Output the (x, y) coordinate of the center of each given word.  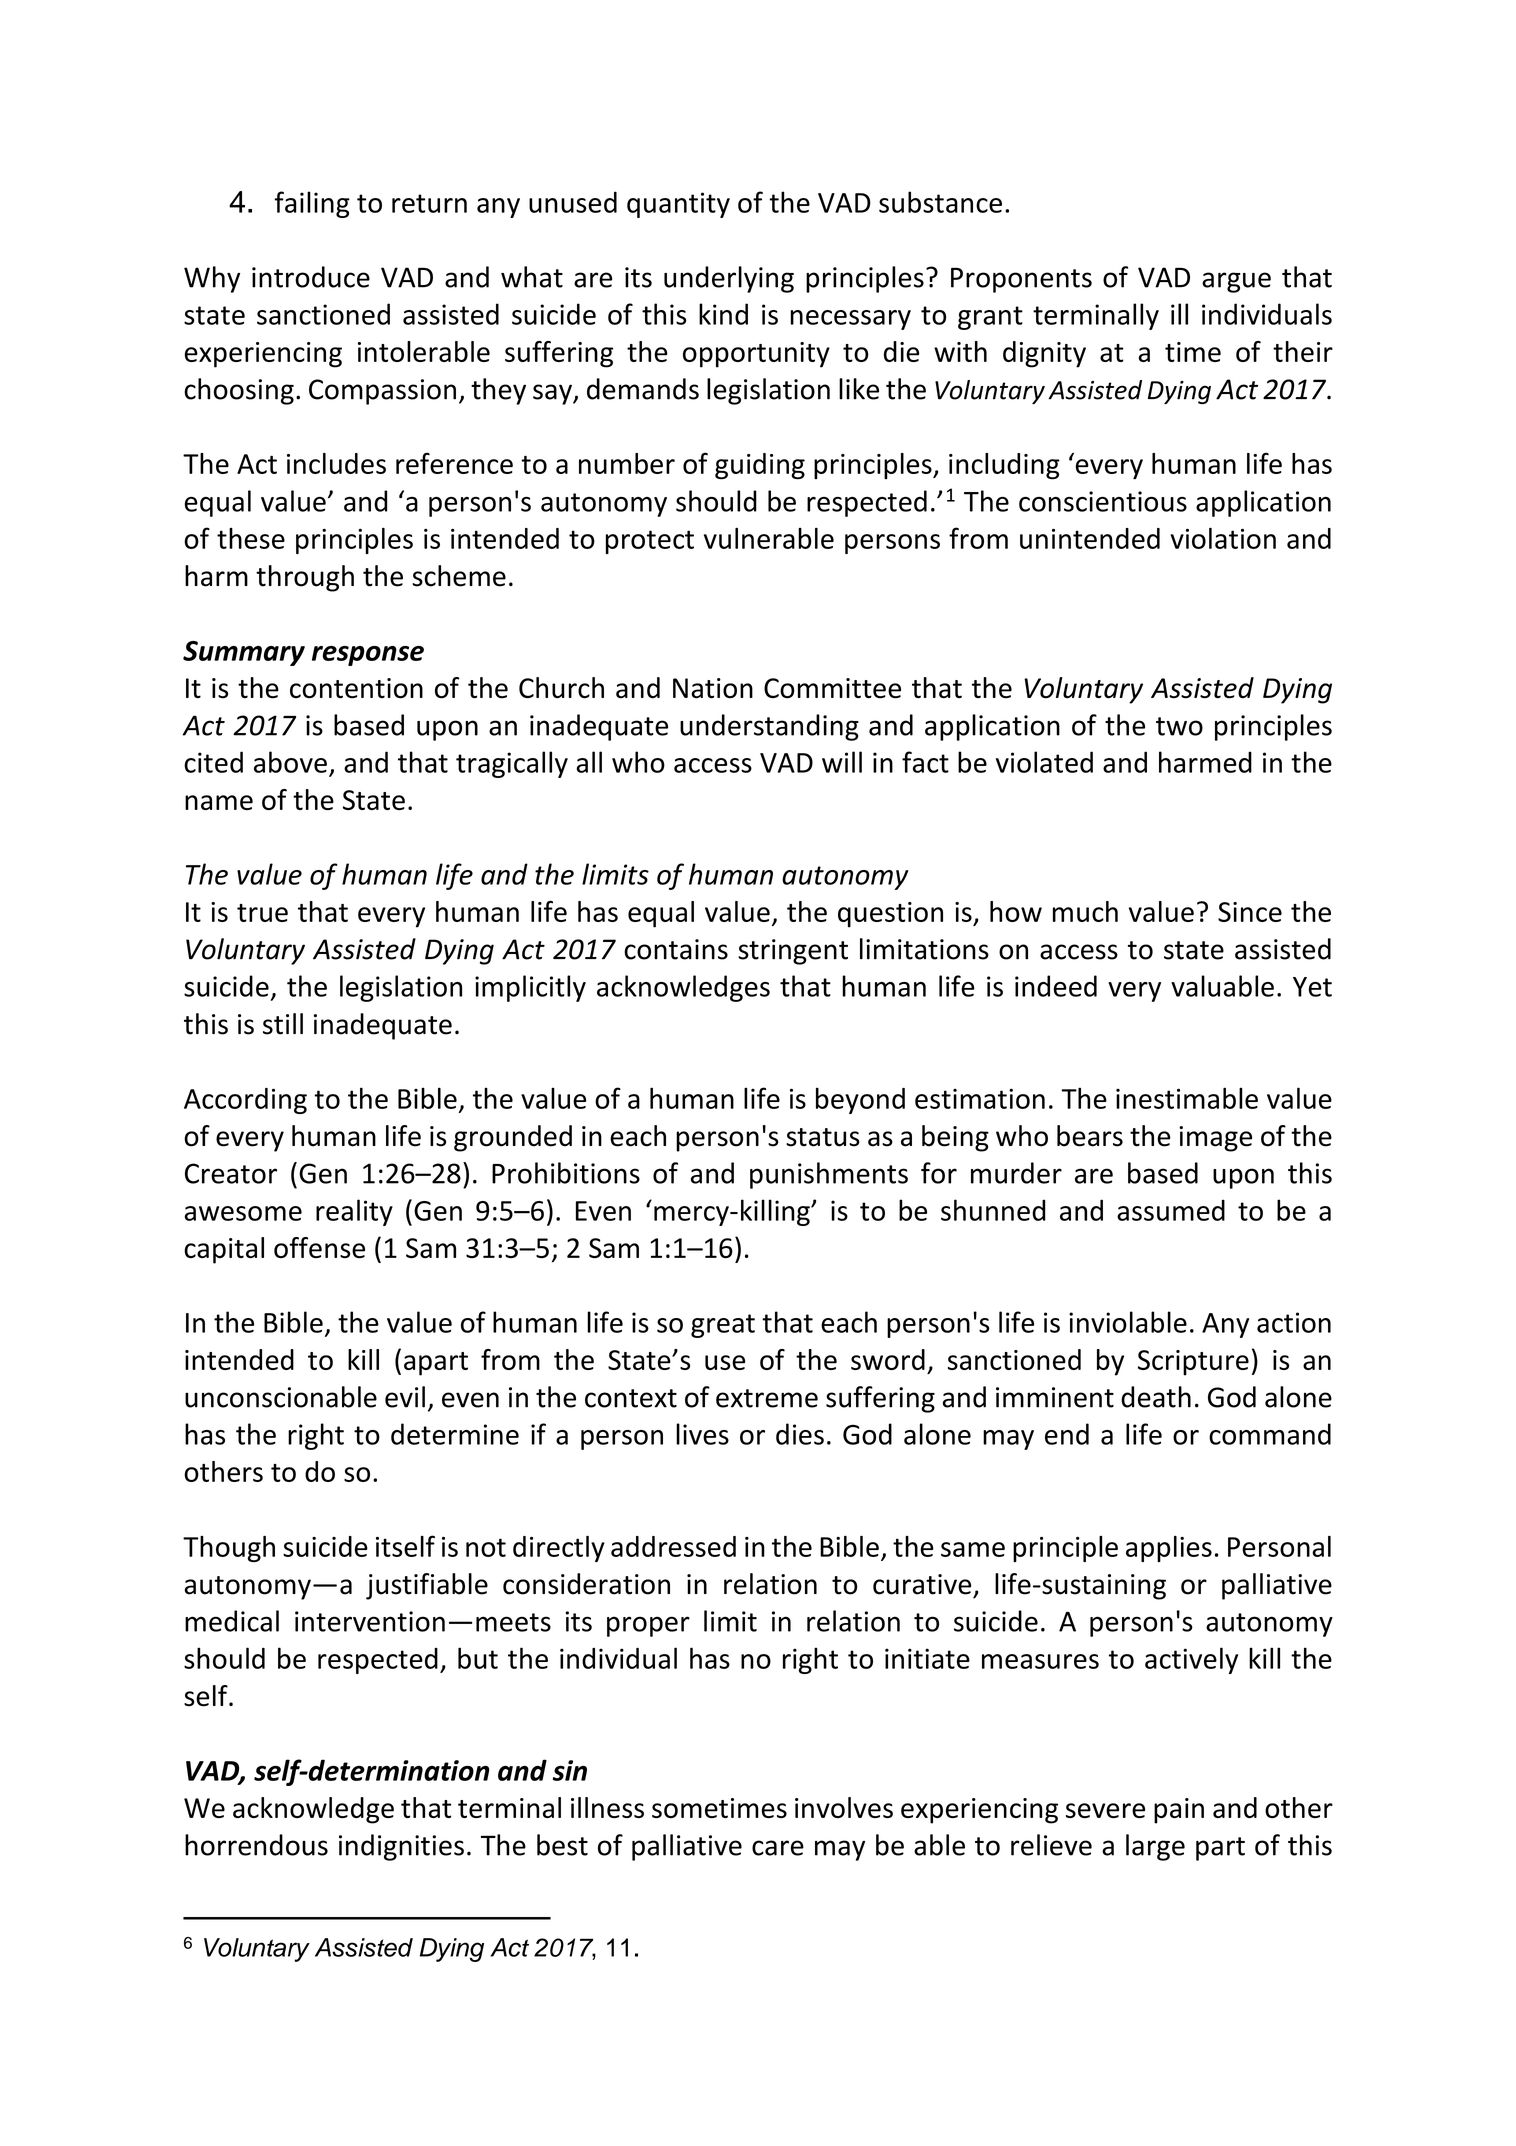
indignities (401, 1847)
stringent (793, 952)
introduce (311, 277)
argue (1236, 282)
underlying (729, 279)
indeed (1056, 986)
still (283, 1024)
